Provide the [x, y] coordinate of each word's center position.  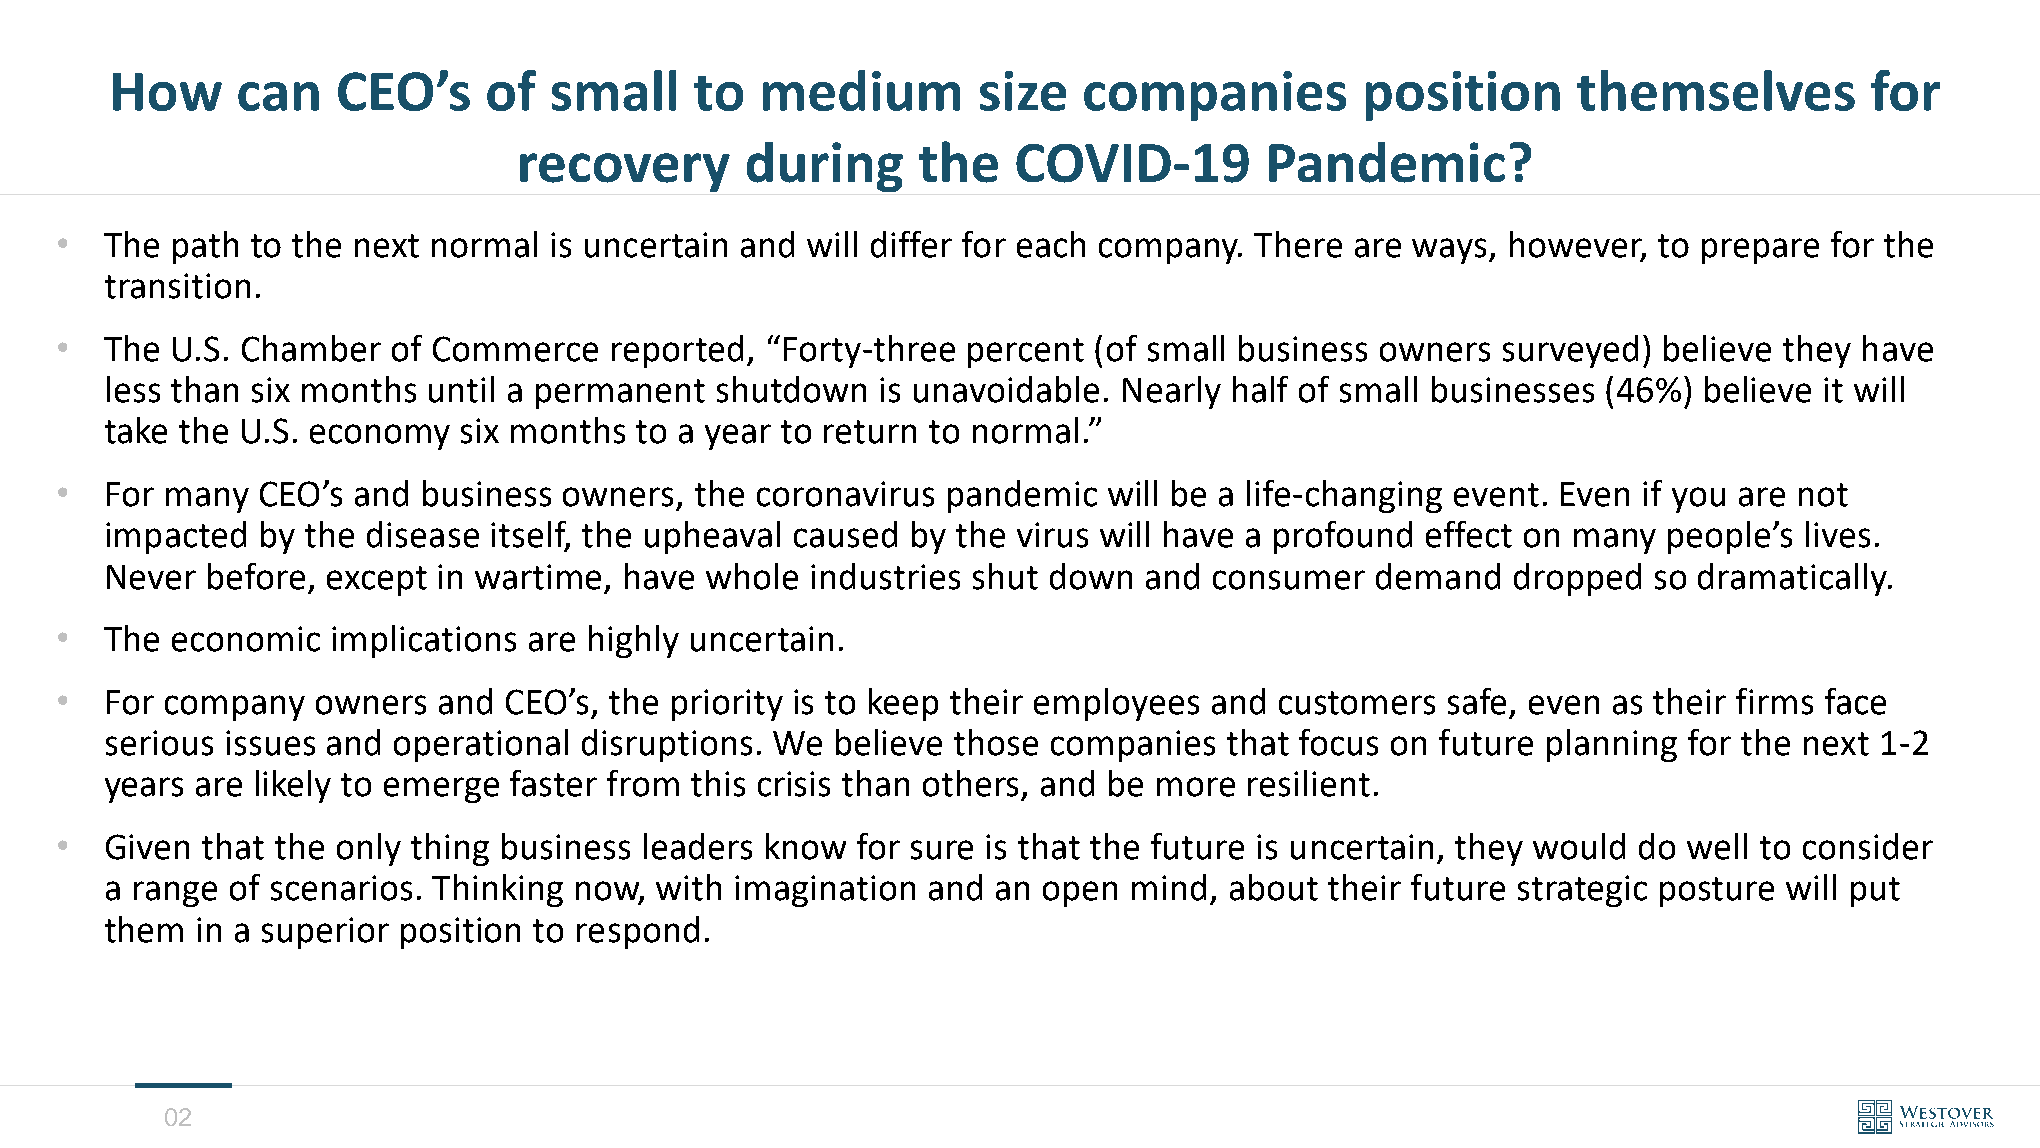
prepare [1760, 251]
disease [423, 534]
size [1023, 91]
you [1698, 500]
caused [845, 534]
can [278, 96]
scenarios [341, 888]
